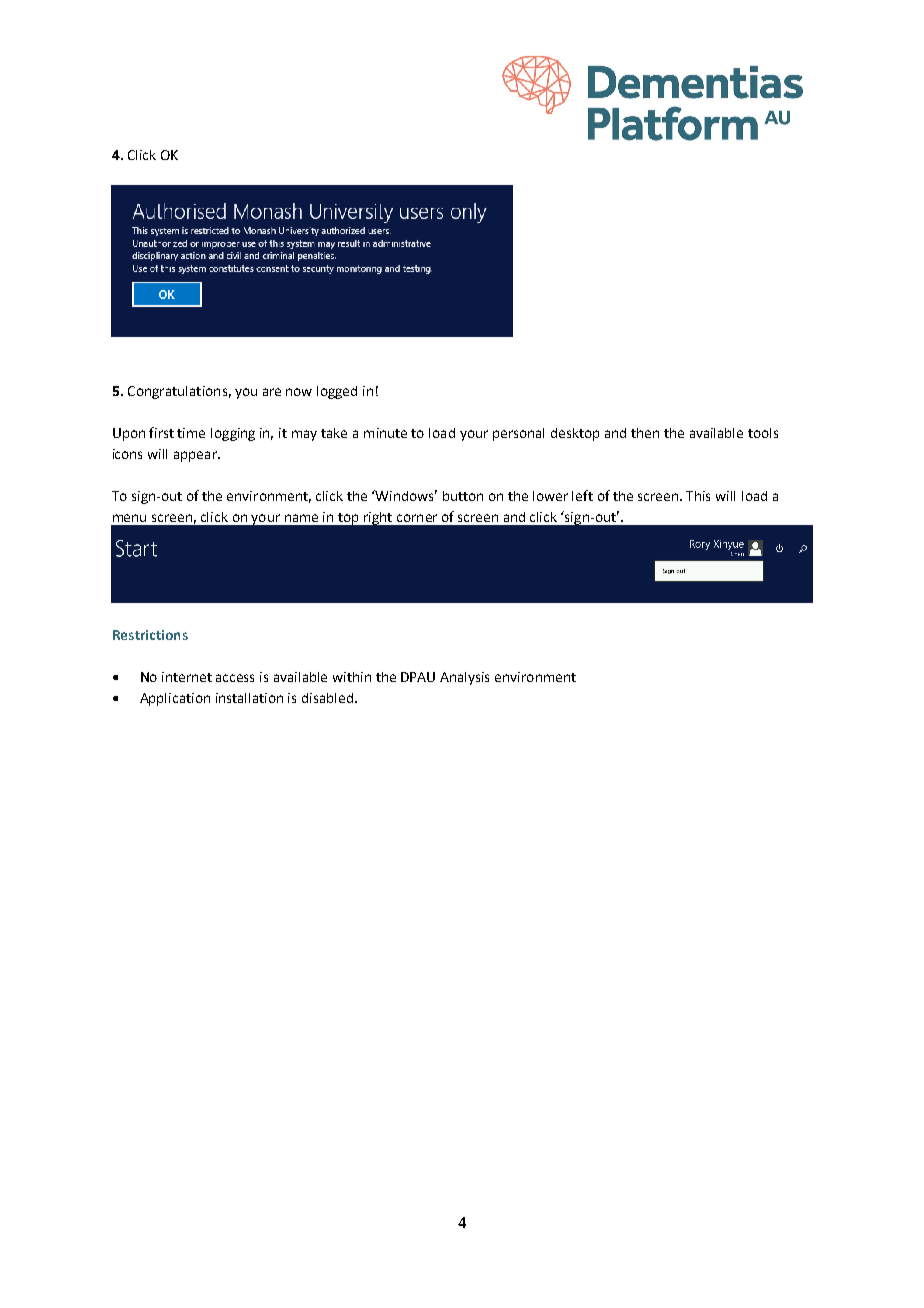  What do you see at coordinates (177, 392) in the document?
I see `Congratulations` at bounding box center [177, 392].
